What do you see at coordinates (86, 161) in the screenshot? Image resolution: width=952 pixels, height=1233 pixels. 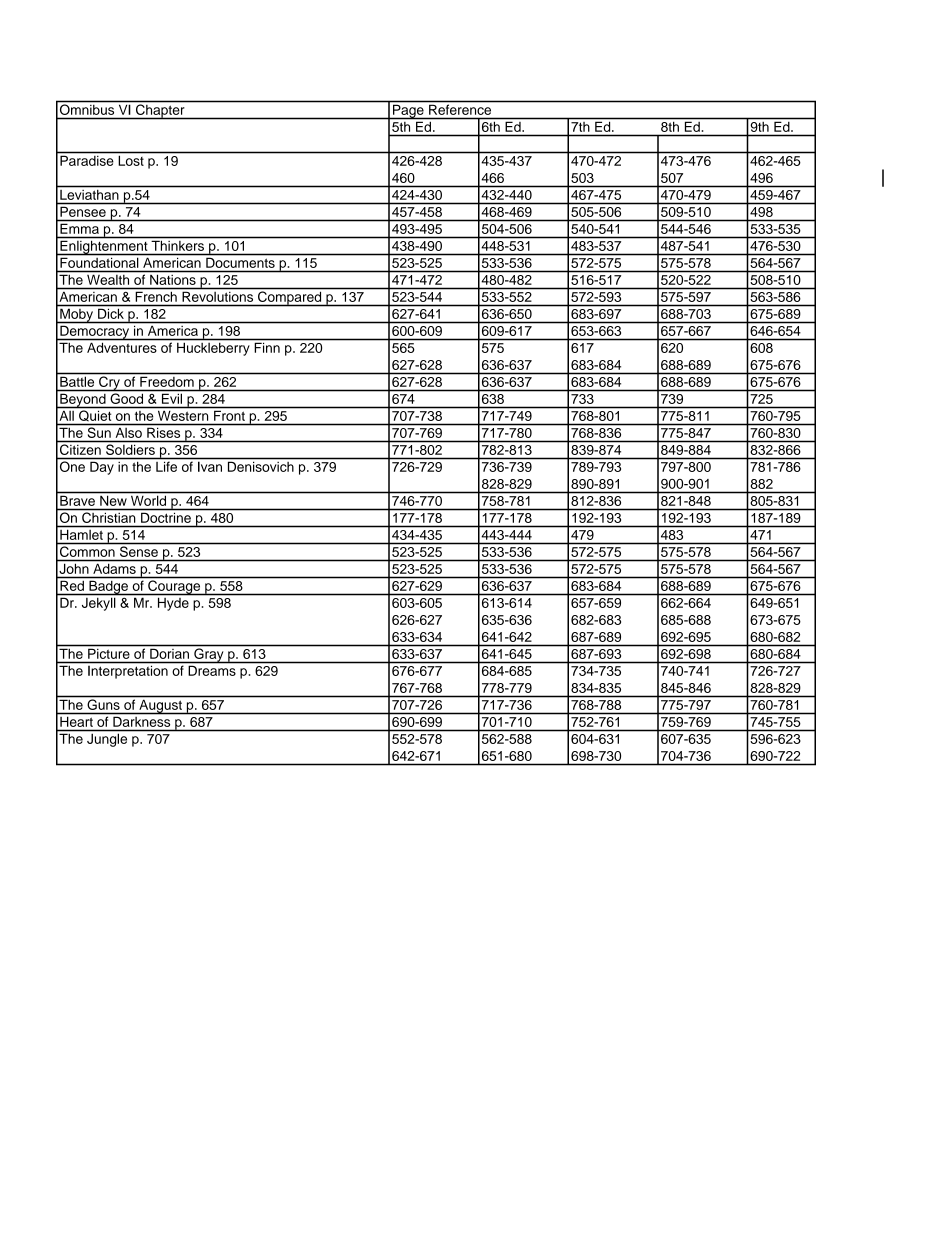 I see `Paradise` at bounding box center [86, 161].
